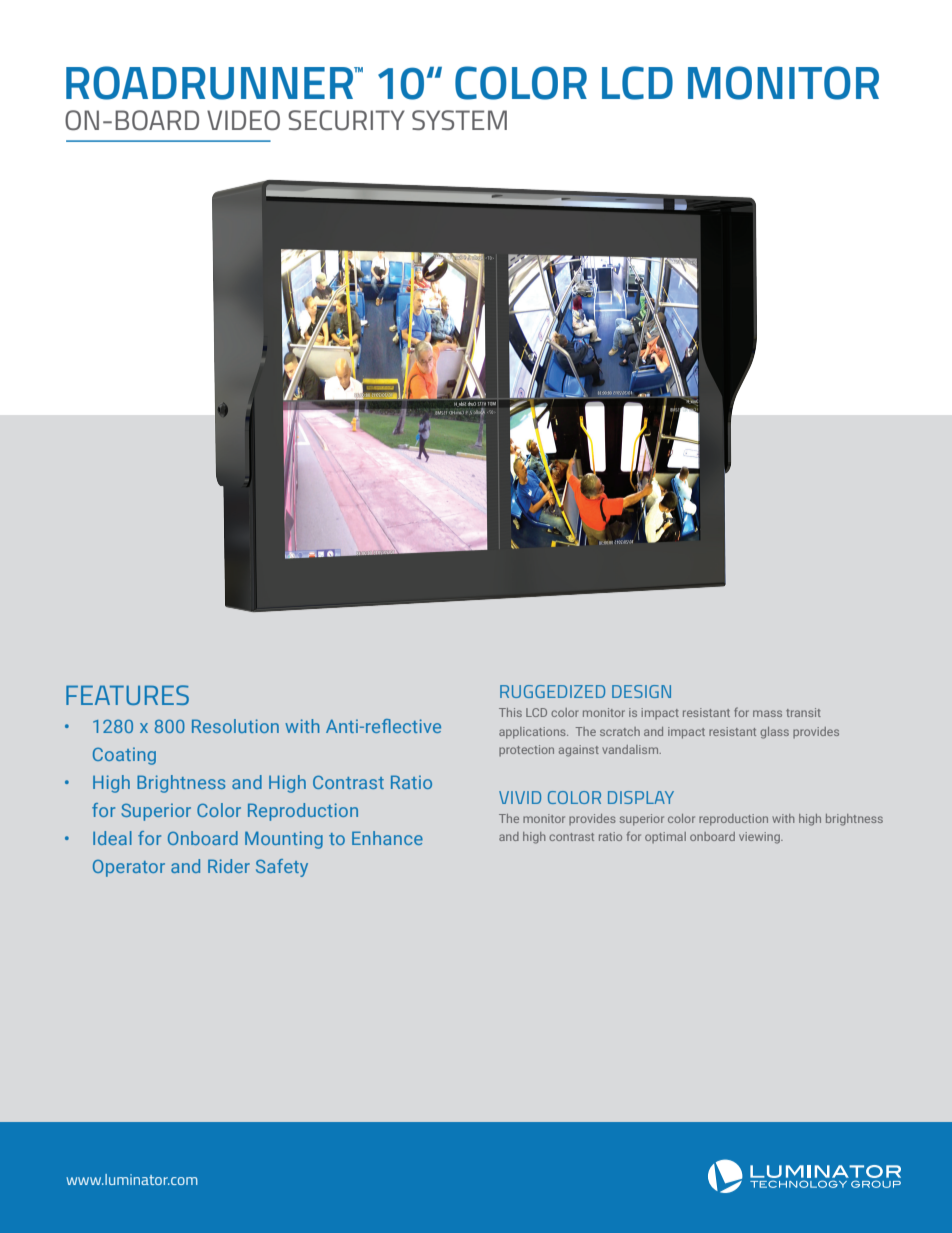  What do you see at coordinates (510, 712) in the screenshot?
I see `This` at bounding box center [510, 712].
